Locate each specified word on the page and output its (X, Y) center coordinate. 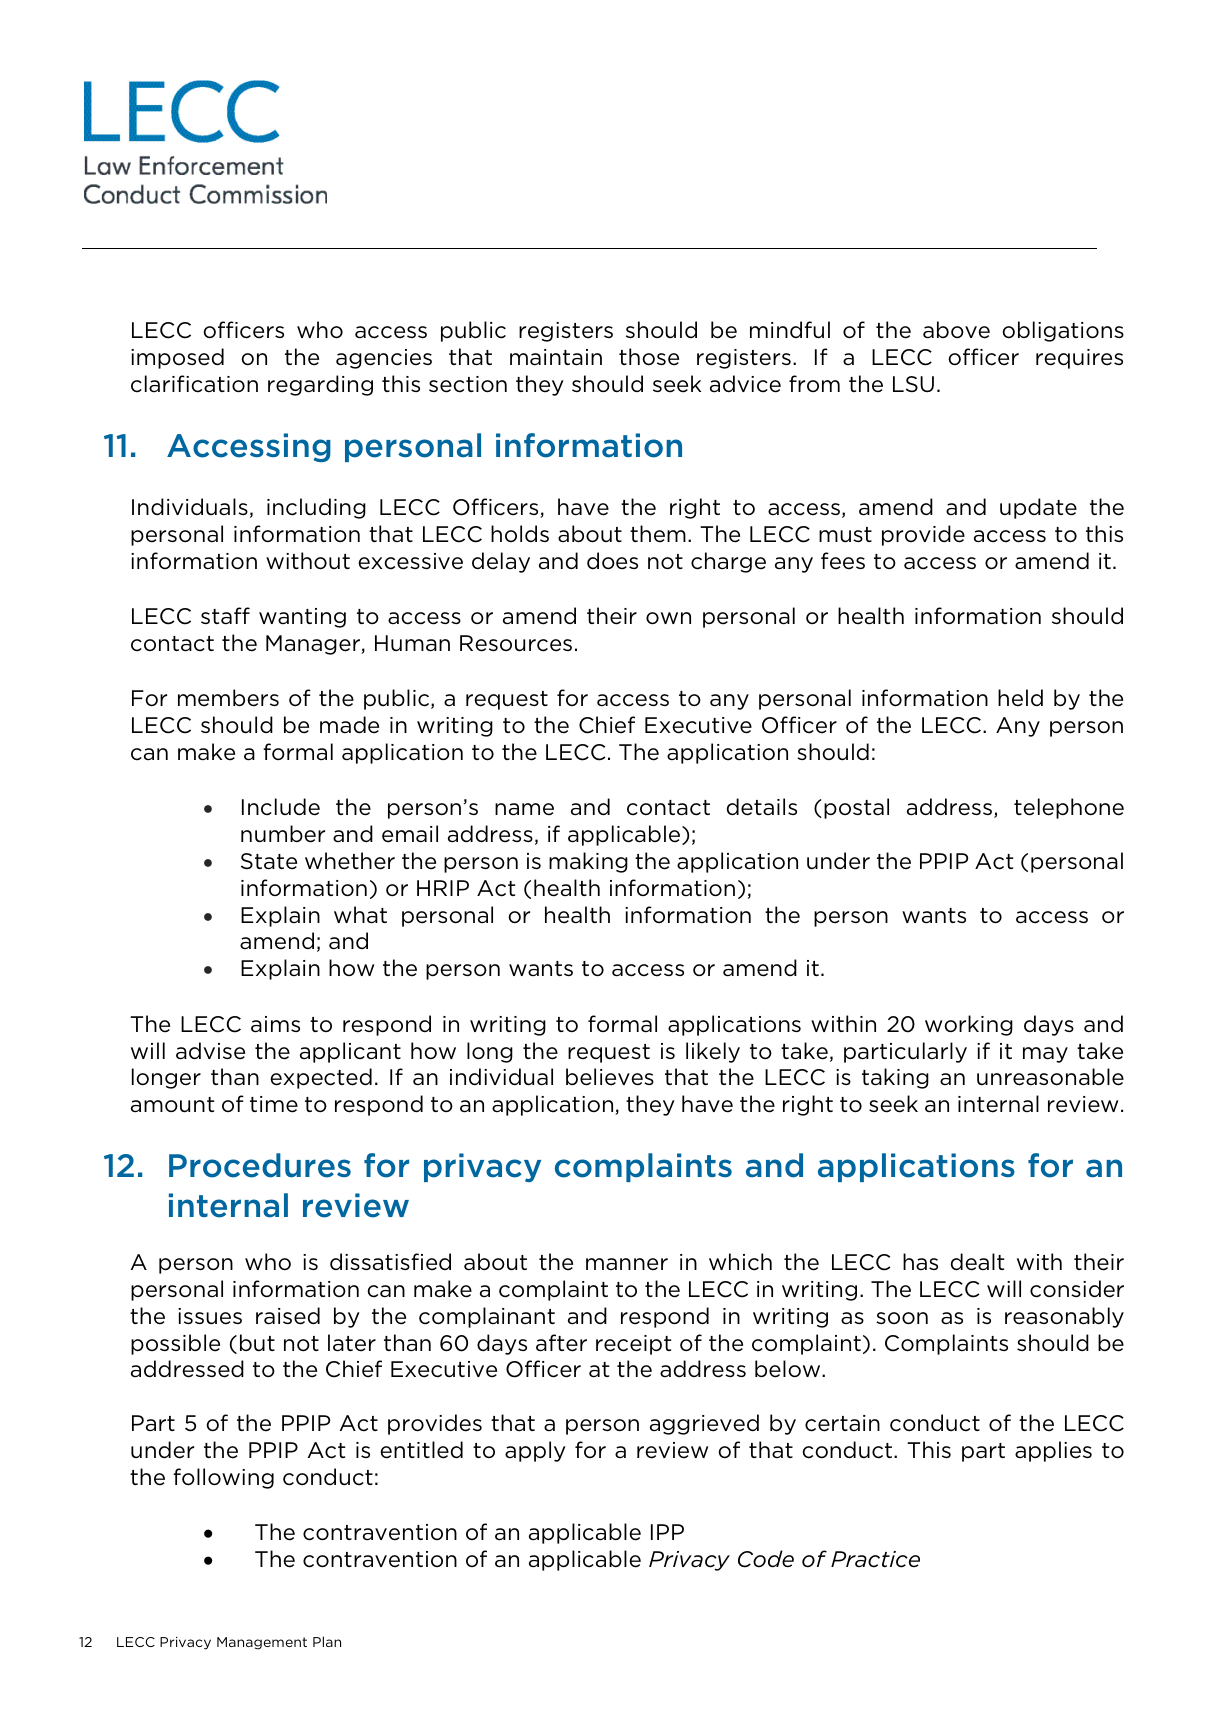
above (956, 330)
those (649, 357)
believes (610, 1077)
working (969, 1025)
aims (275, 1024)
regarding (320, 385)
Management (262, 1643)
